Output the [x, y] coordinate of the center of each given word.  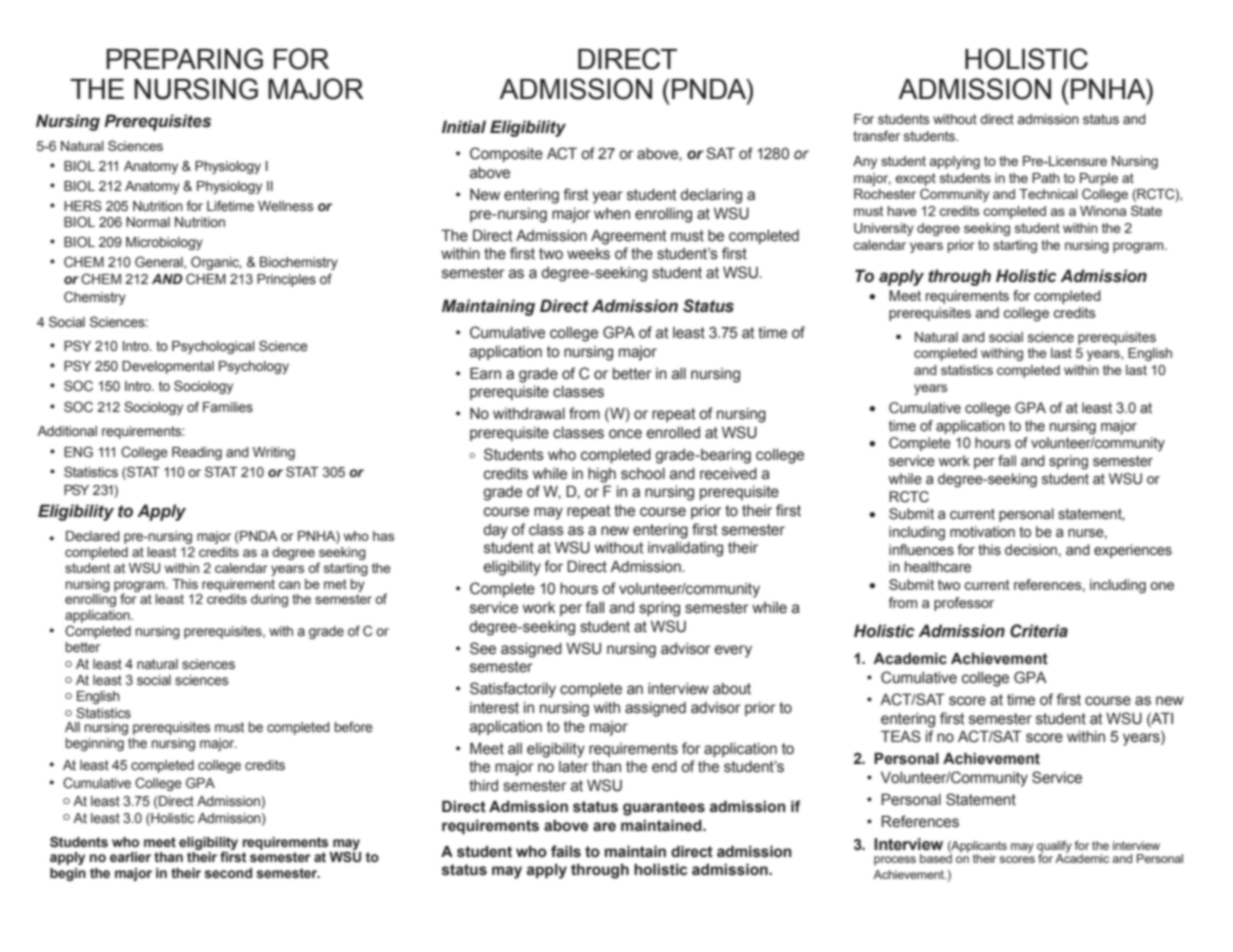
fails [566, 851]
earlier [130, 857]
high [602, 475]
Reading [197, 453]
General [160, 262]
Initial [464, 127]
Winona [1103, 211]
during [269, 600]
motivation [982, 532]
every [733, 651]
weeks [588, 254]
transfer [876, 136]
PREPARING [184, 59]
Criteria [1039, 631]
